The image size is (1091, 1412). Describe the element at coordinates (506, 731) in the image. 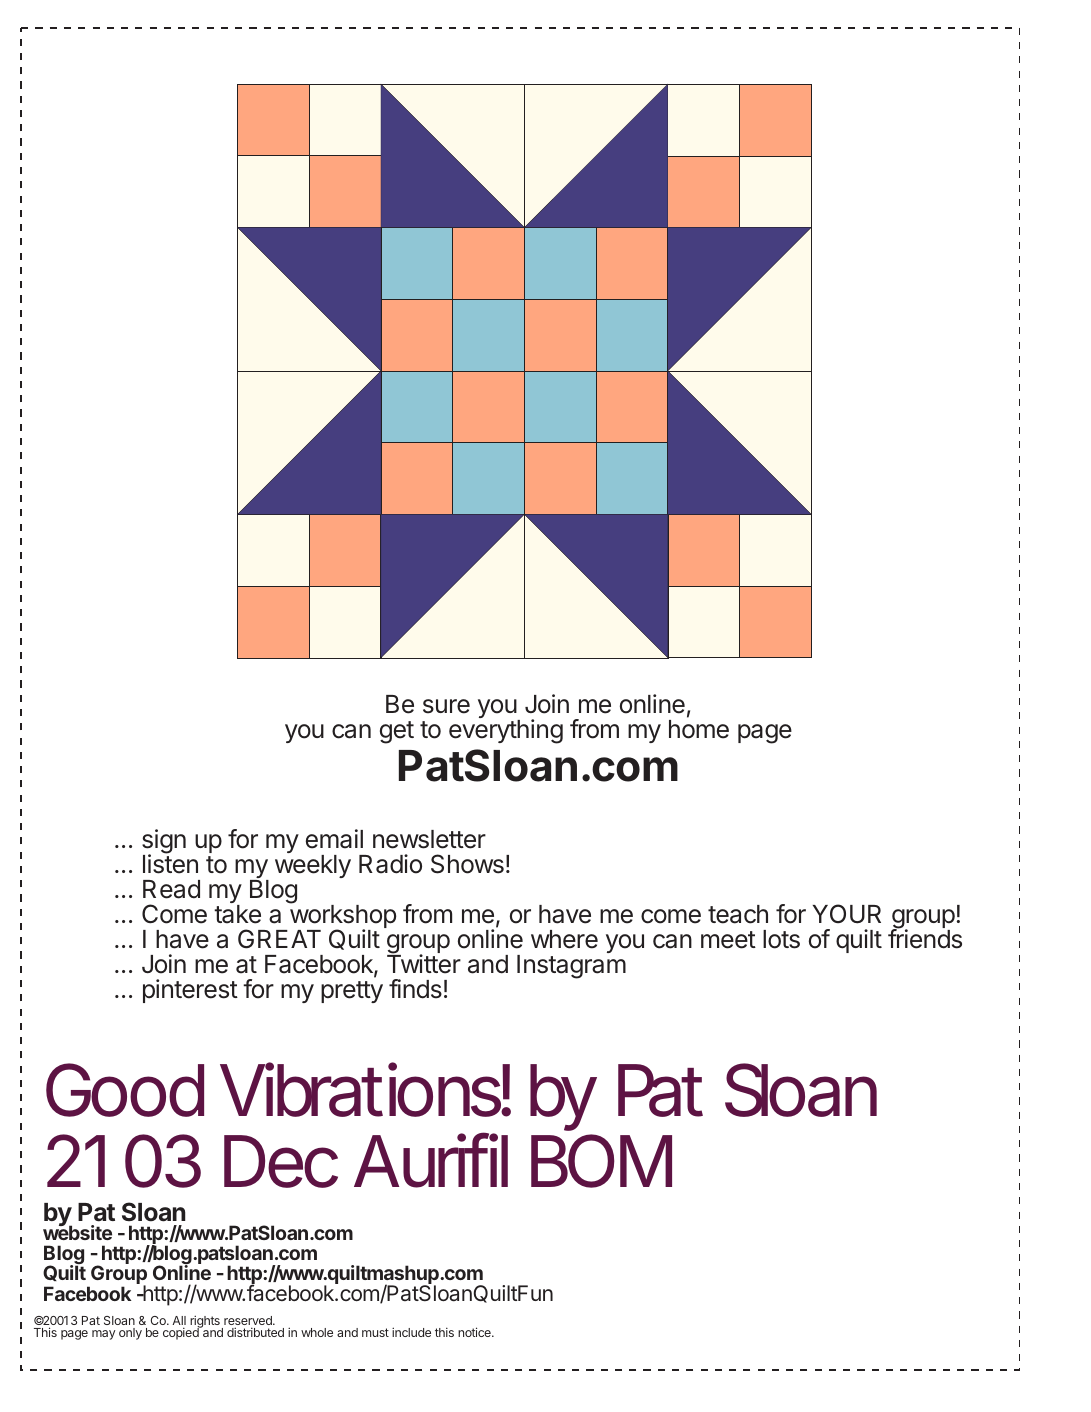

I see `everything` at that location.
